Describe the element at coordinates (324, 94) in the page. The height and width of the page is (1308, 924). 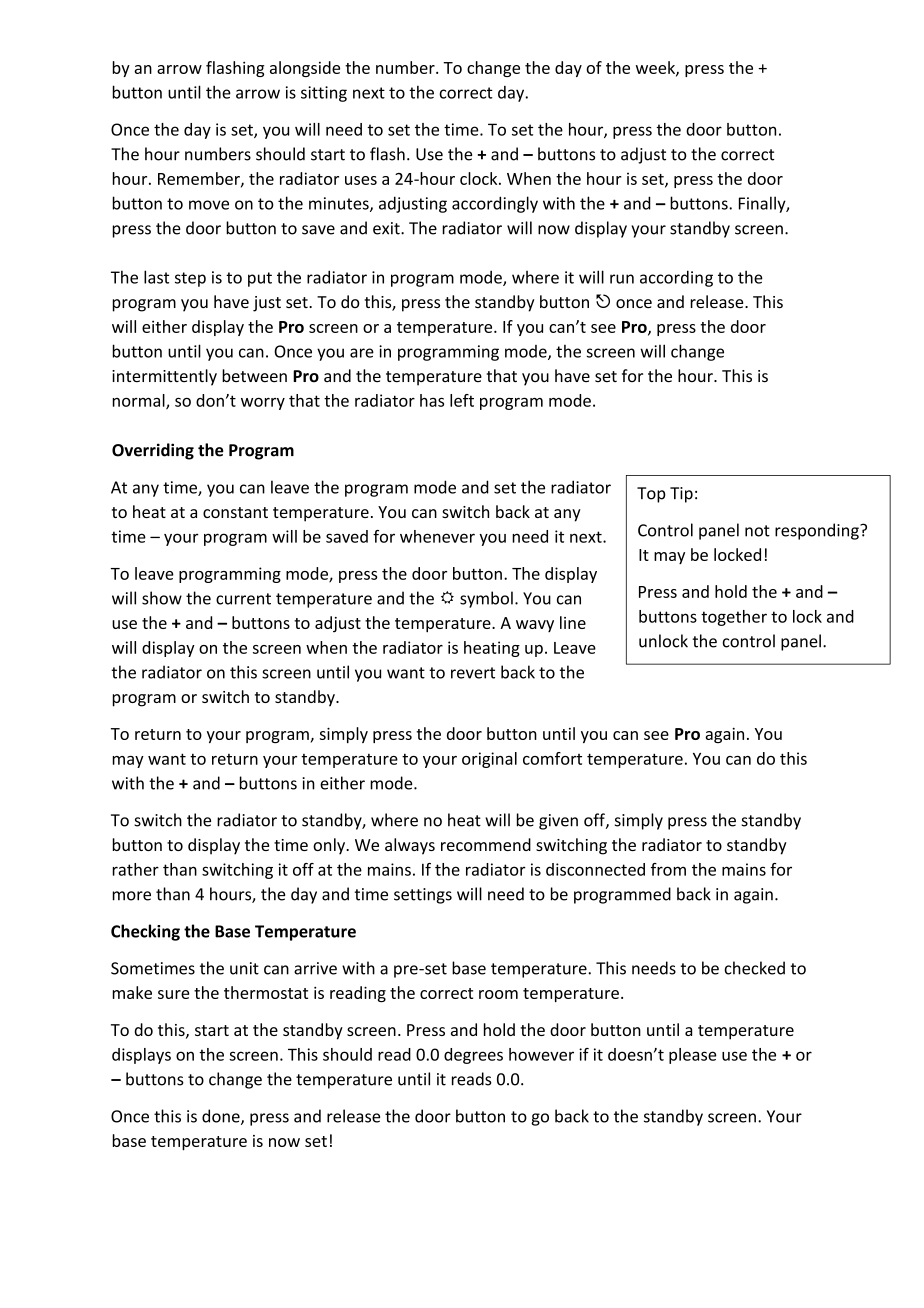
I see `sitting` at that location.
